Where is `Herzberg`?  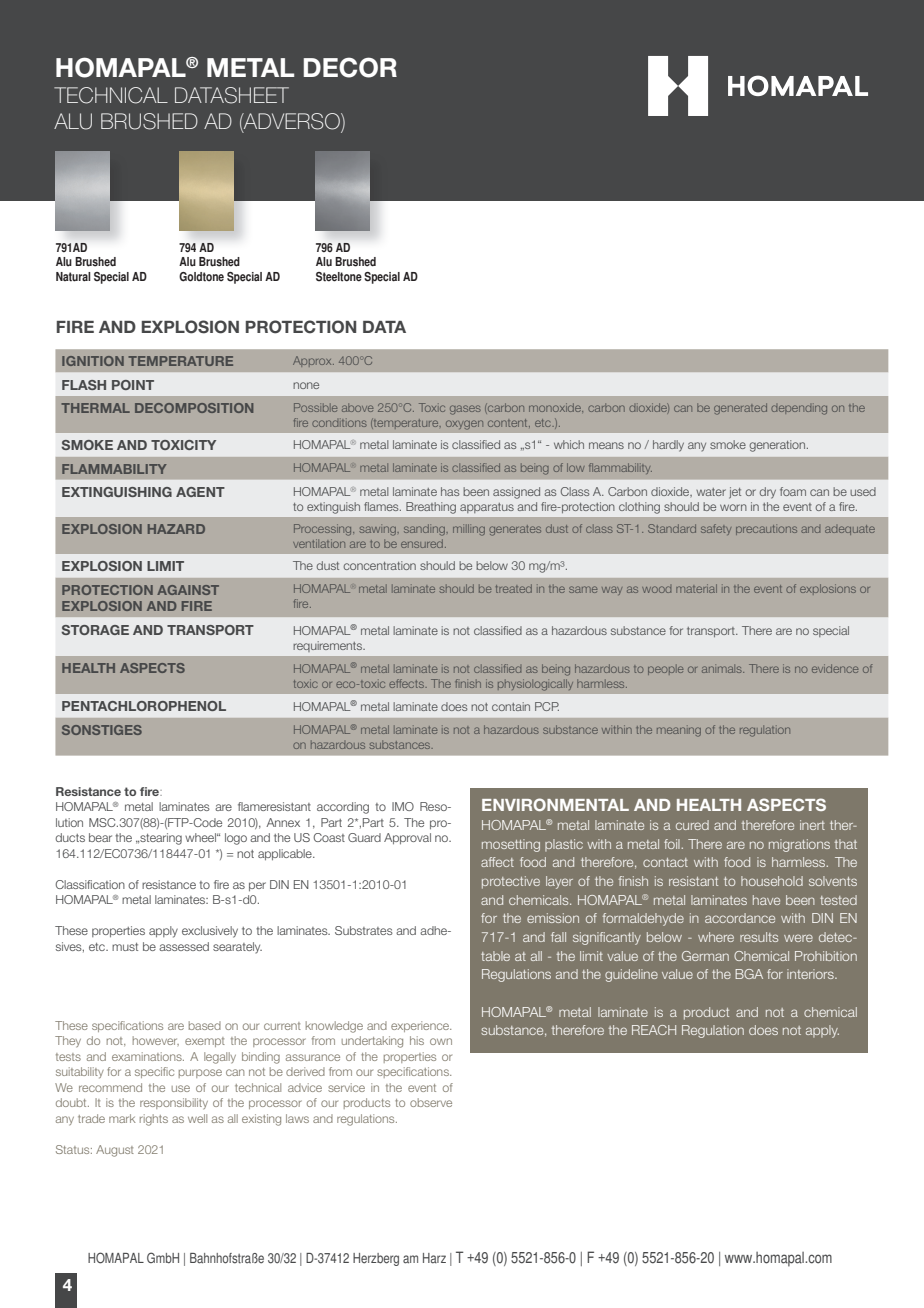
Herzberg is located at coordinates (376, 1259).
